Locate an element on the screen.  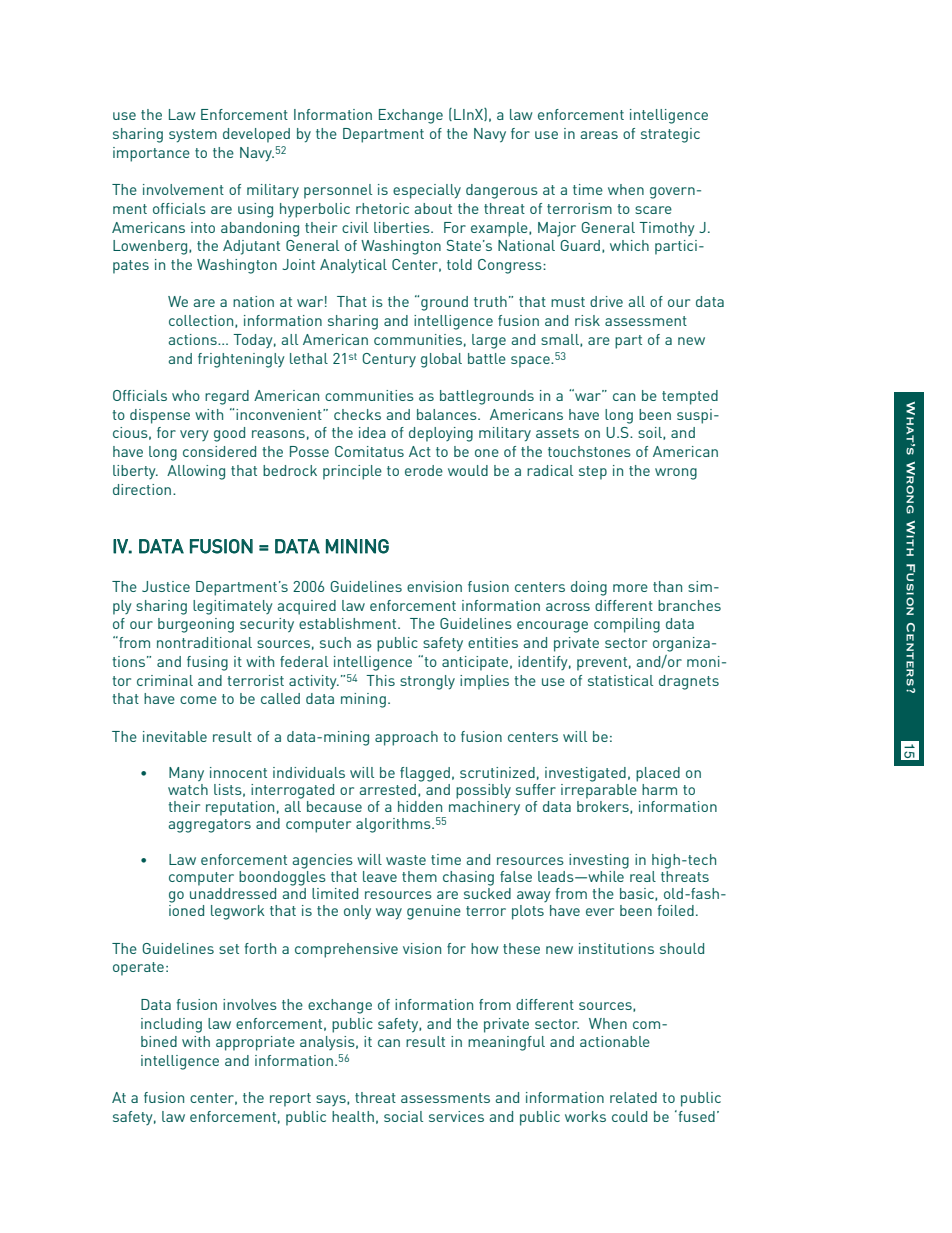
especially is located at coordinates (427, 191).
